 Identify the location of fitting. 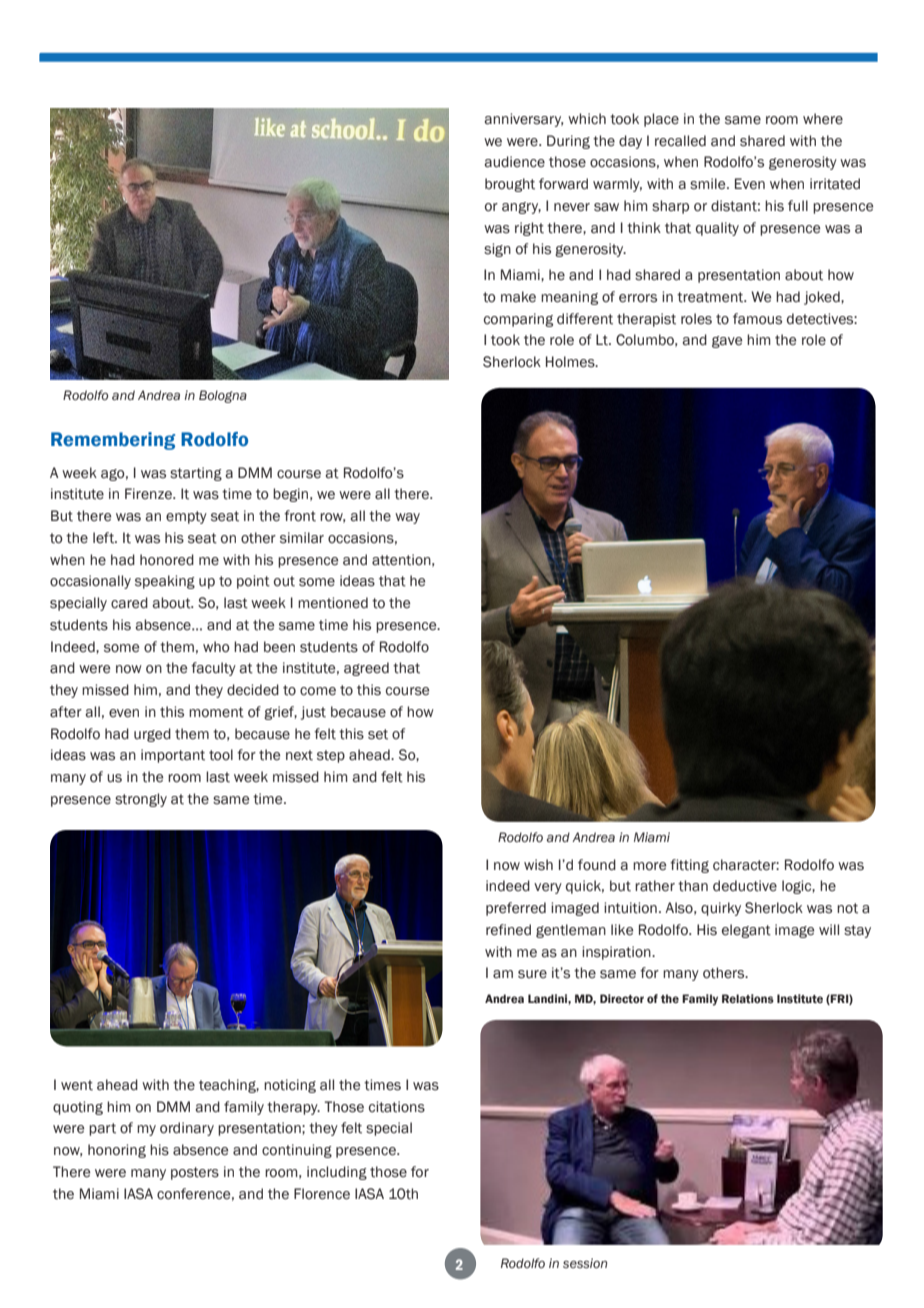
(689, 866).
